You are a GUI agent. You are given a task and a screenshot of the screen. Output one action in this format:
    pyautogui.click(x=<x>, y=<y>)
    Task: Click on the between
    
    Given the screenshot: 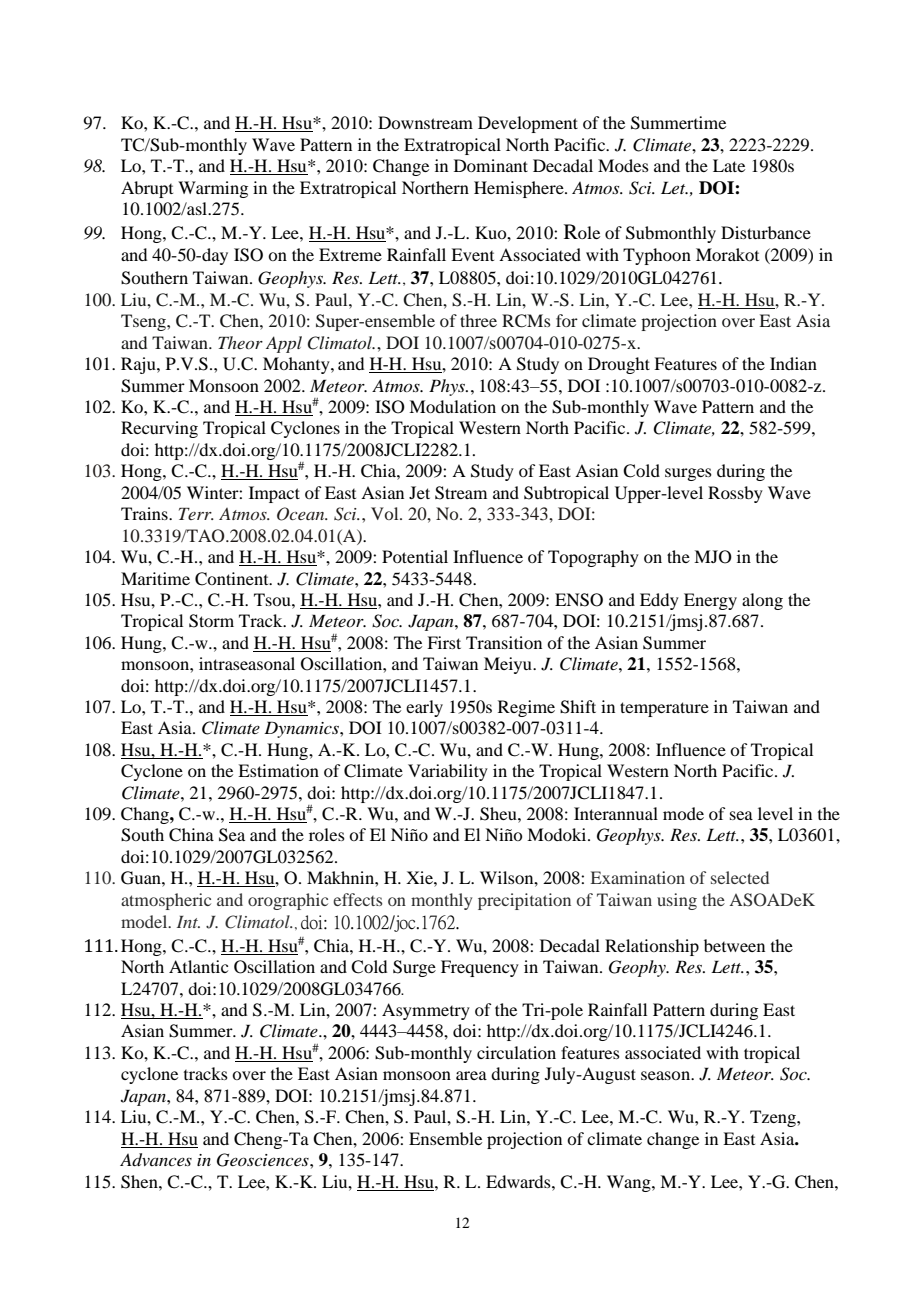 What is the action you would take?
    pyautogui.click(x=734, y=945)
